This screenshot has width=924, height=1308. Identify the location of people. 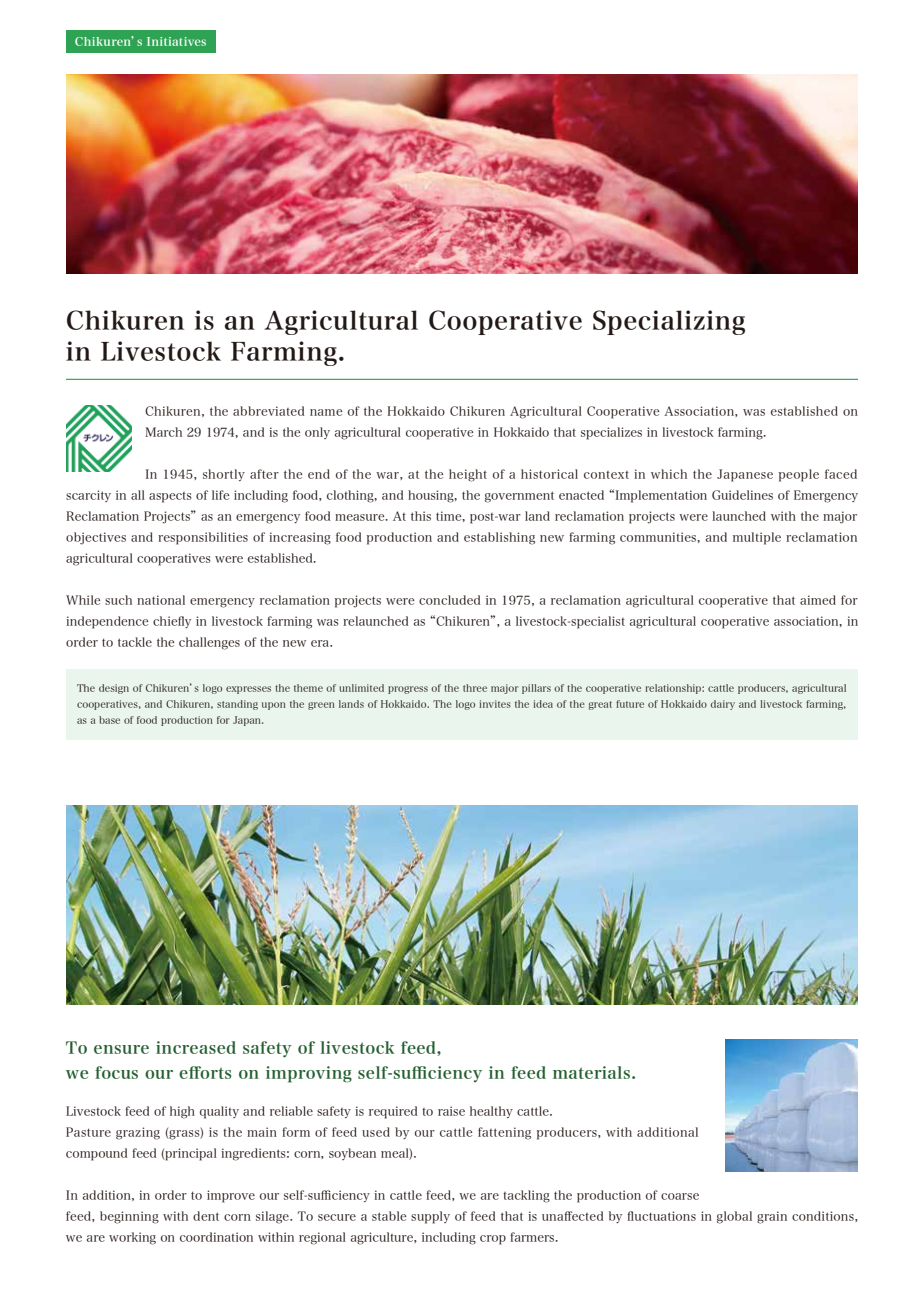
(799, 475).
